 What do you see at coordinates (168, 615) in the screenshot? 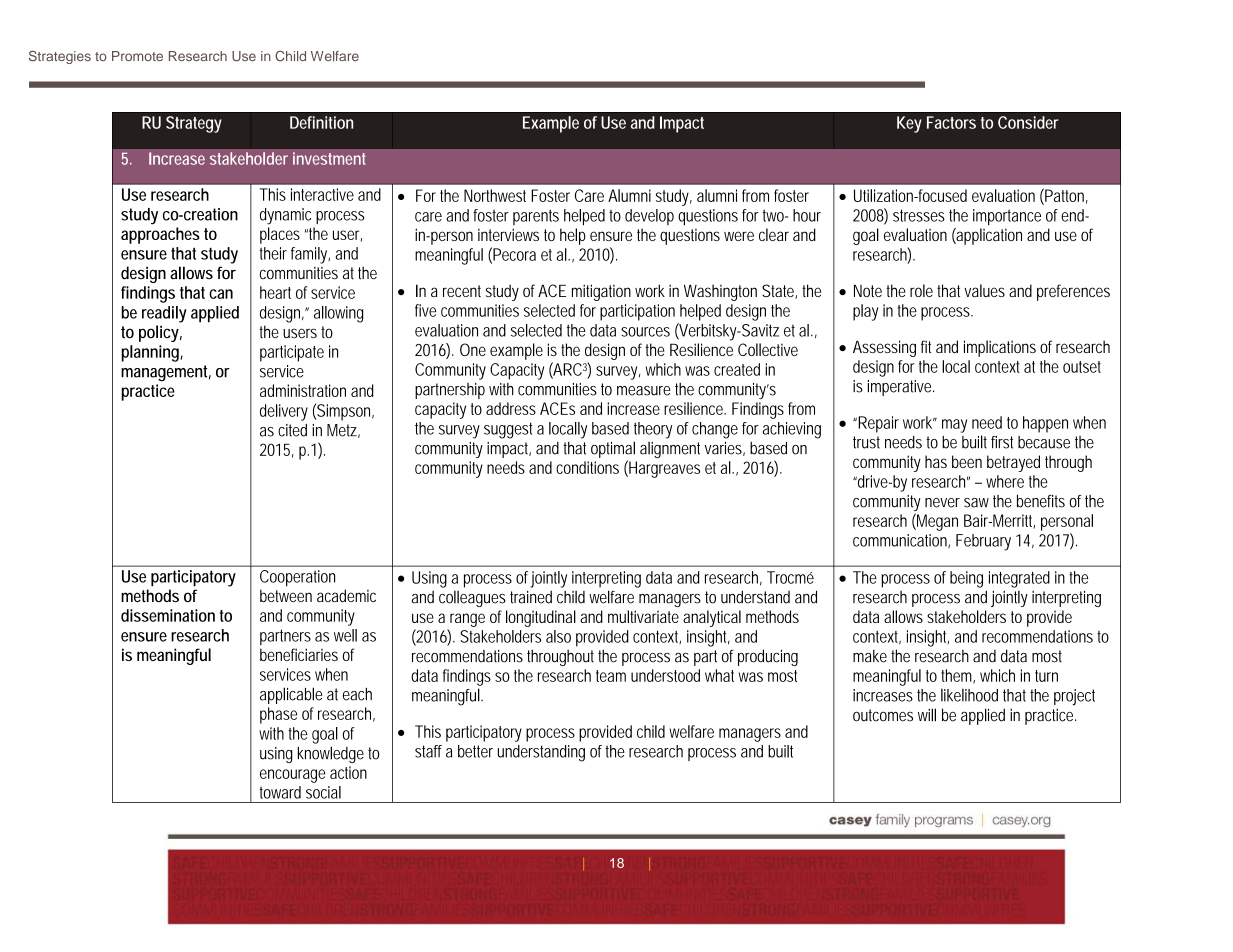
I see `dissemination` at bounding box center [168, 615].
